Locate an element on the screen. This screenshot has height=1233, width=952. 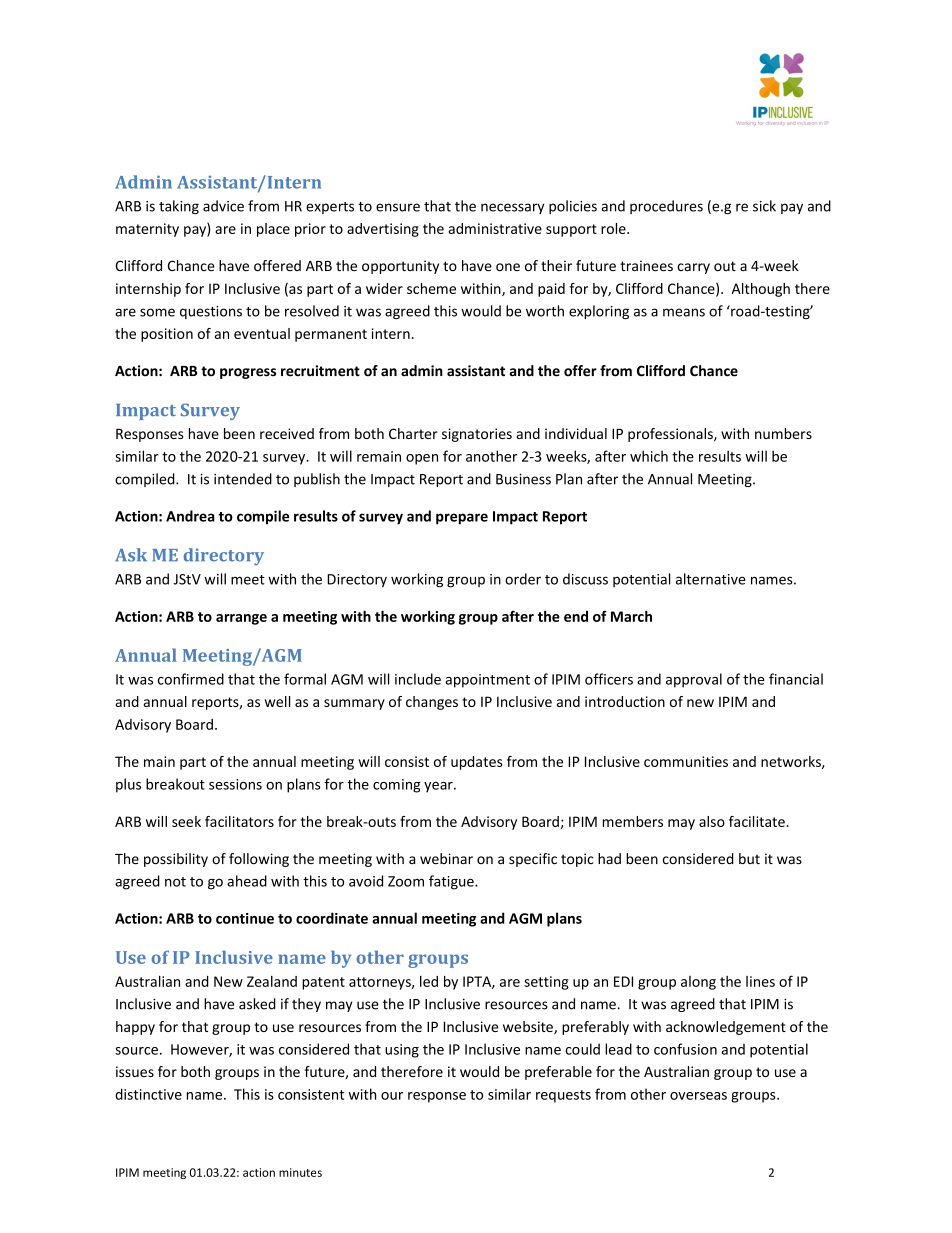
advice is located at coordinates (223, 206).
